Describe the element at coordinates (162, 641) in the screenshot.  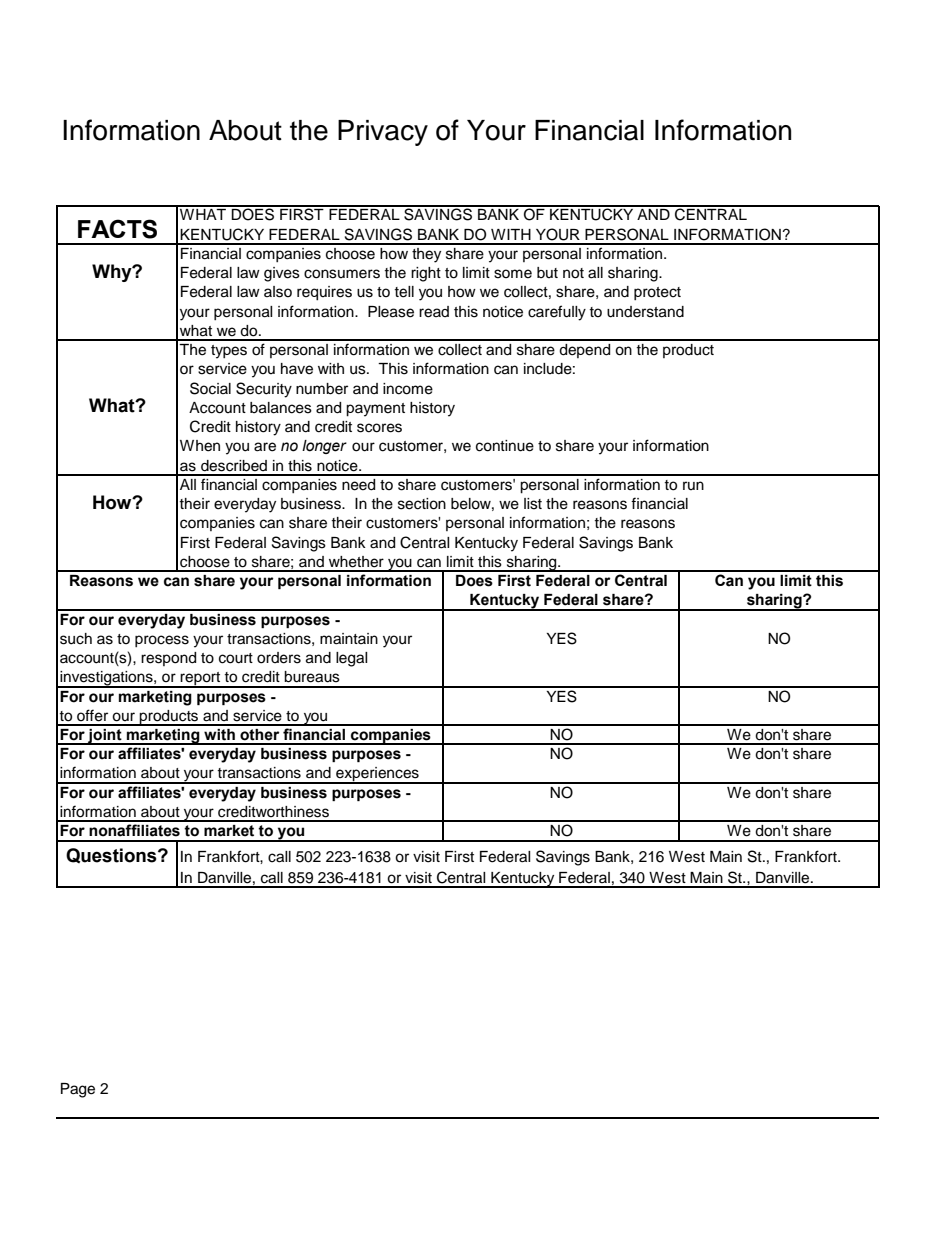
I see `process` at that location.
